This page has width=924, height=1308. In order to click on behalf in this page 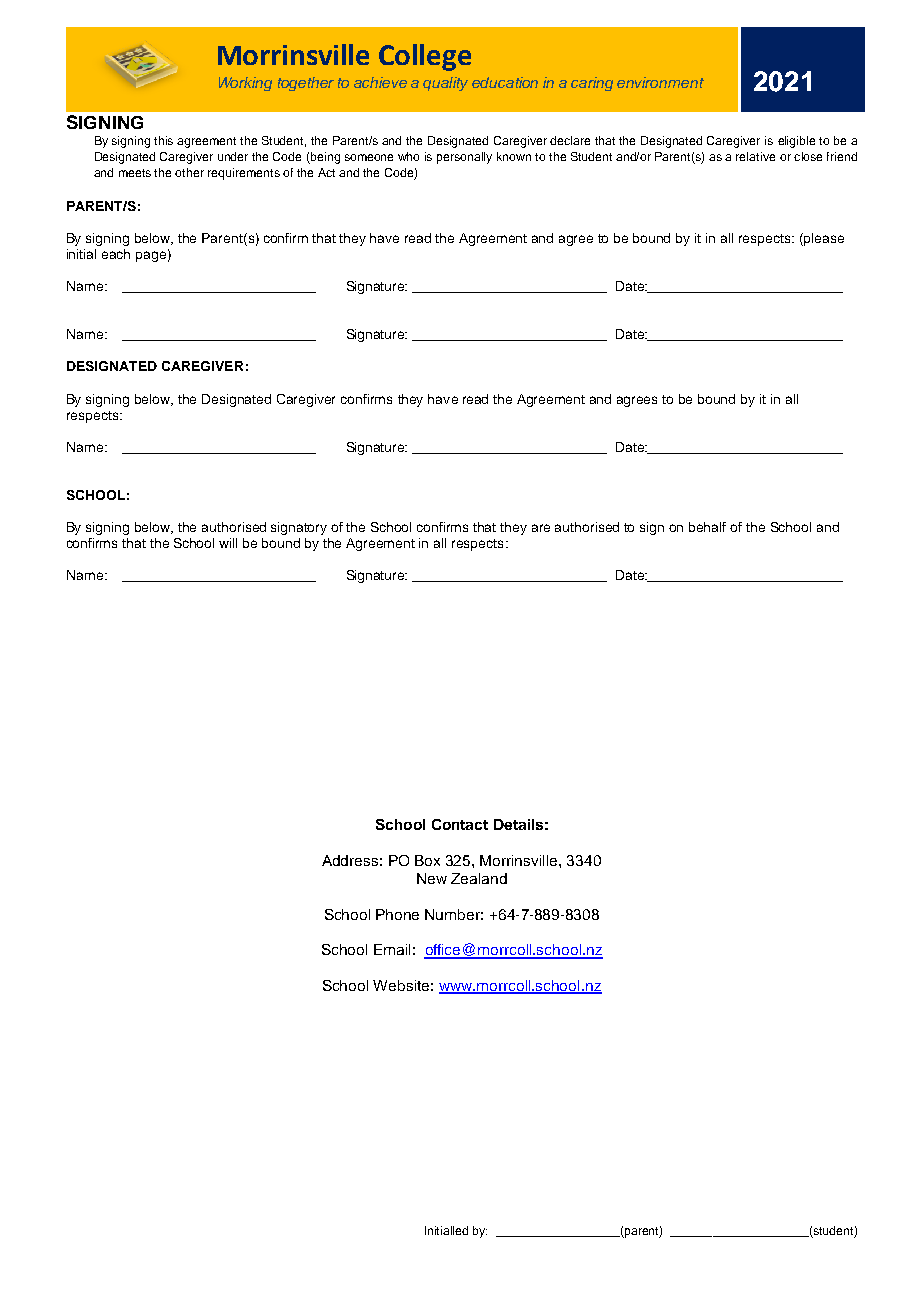, I will do `click(707, 527)`.
